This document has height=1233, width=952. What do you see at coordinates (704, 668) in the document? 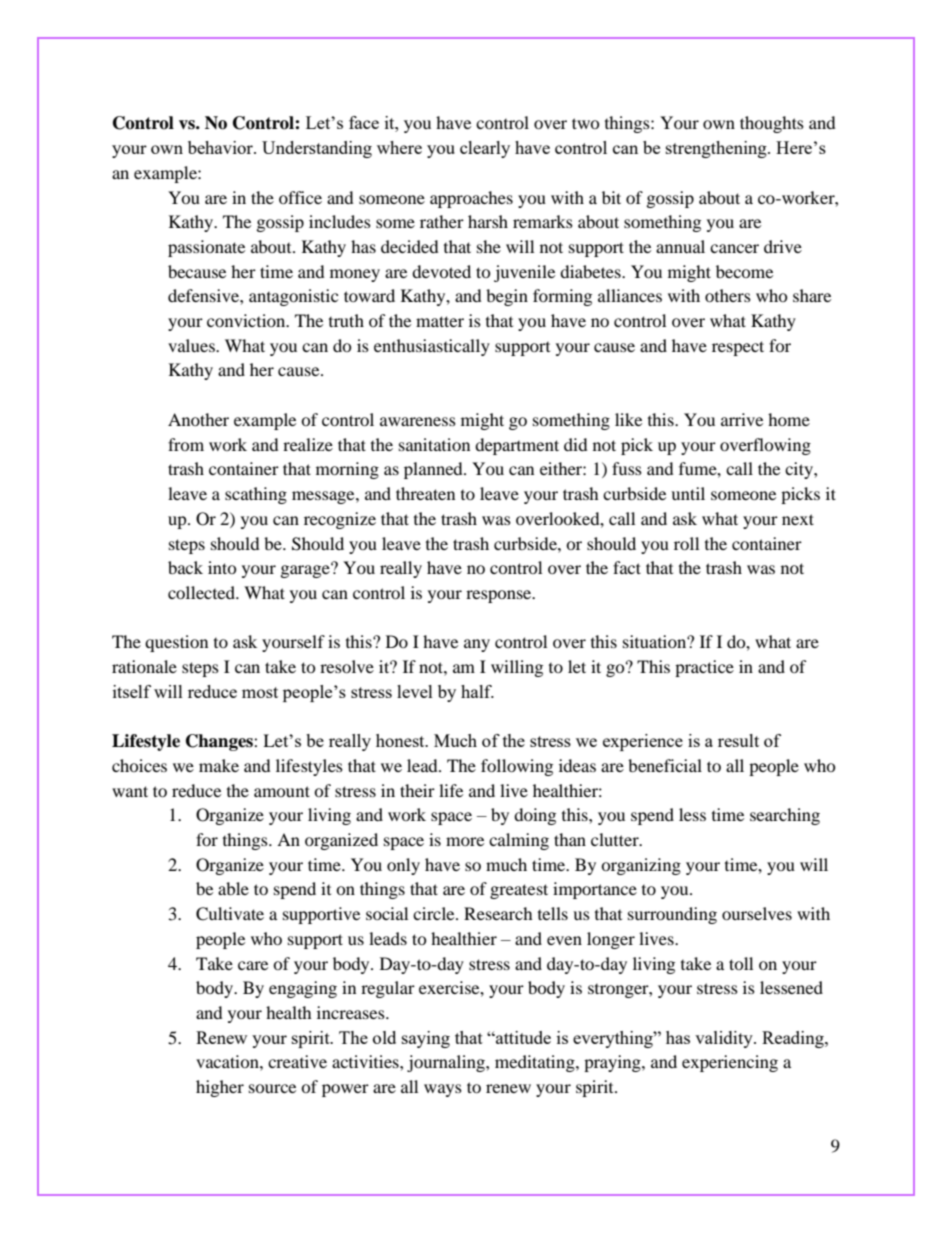
I see `practice` at bounding box center [704, 668].
